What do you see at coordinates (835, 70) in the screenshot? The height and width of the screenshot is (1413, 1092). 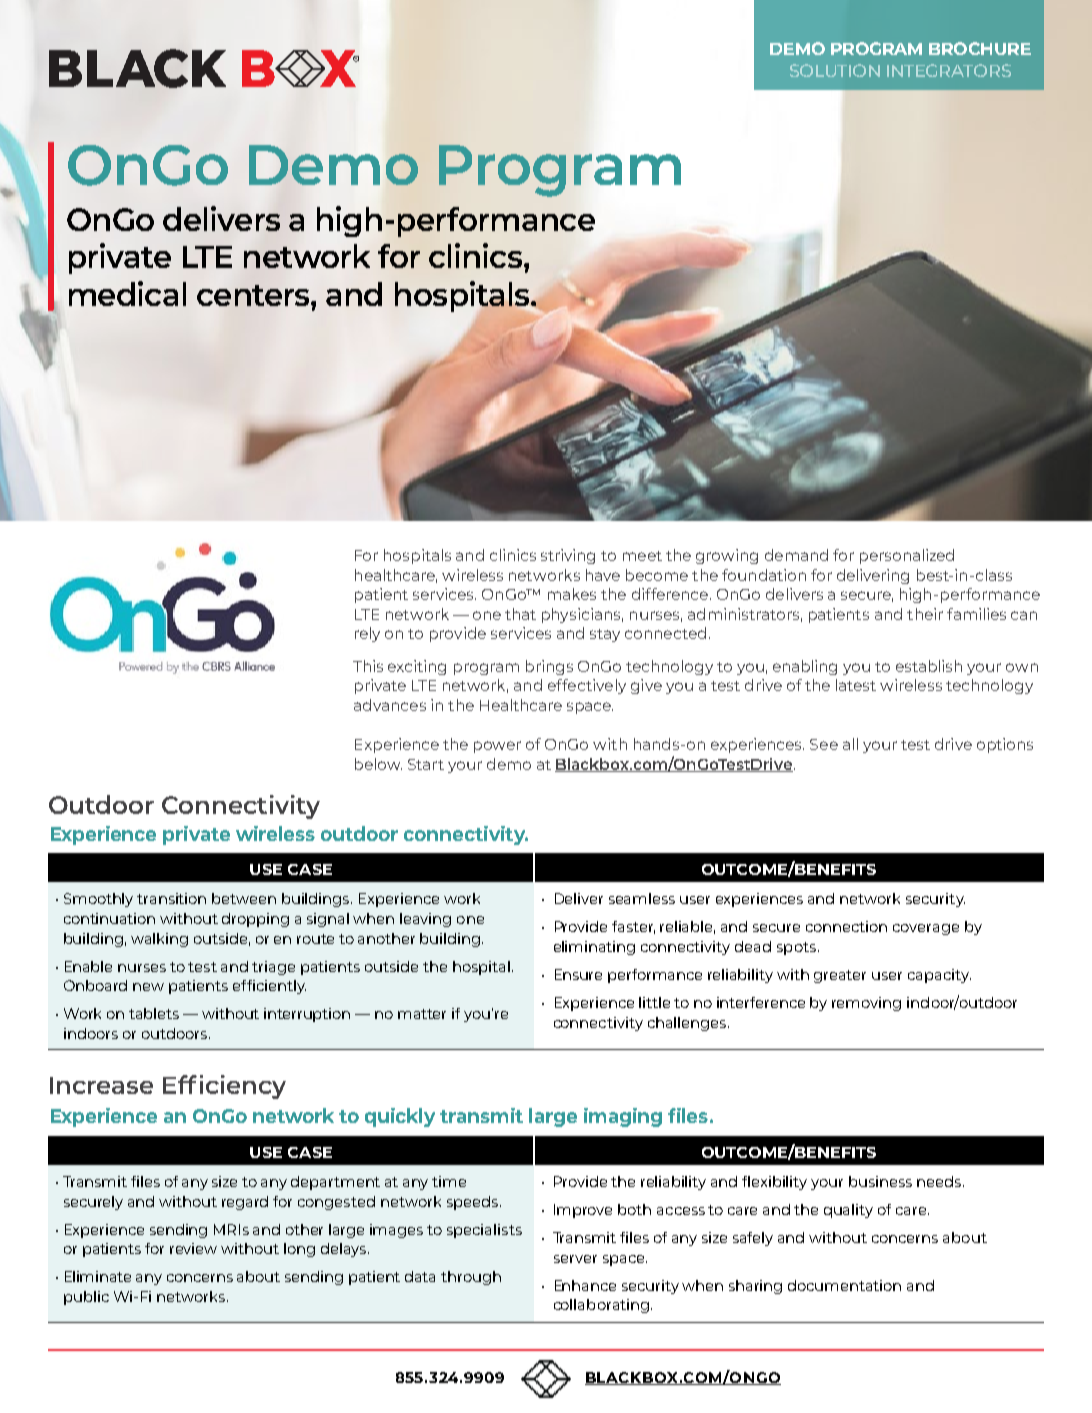 I see `SOLUTION` at bounding box center [835, 70].
